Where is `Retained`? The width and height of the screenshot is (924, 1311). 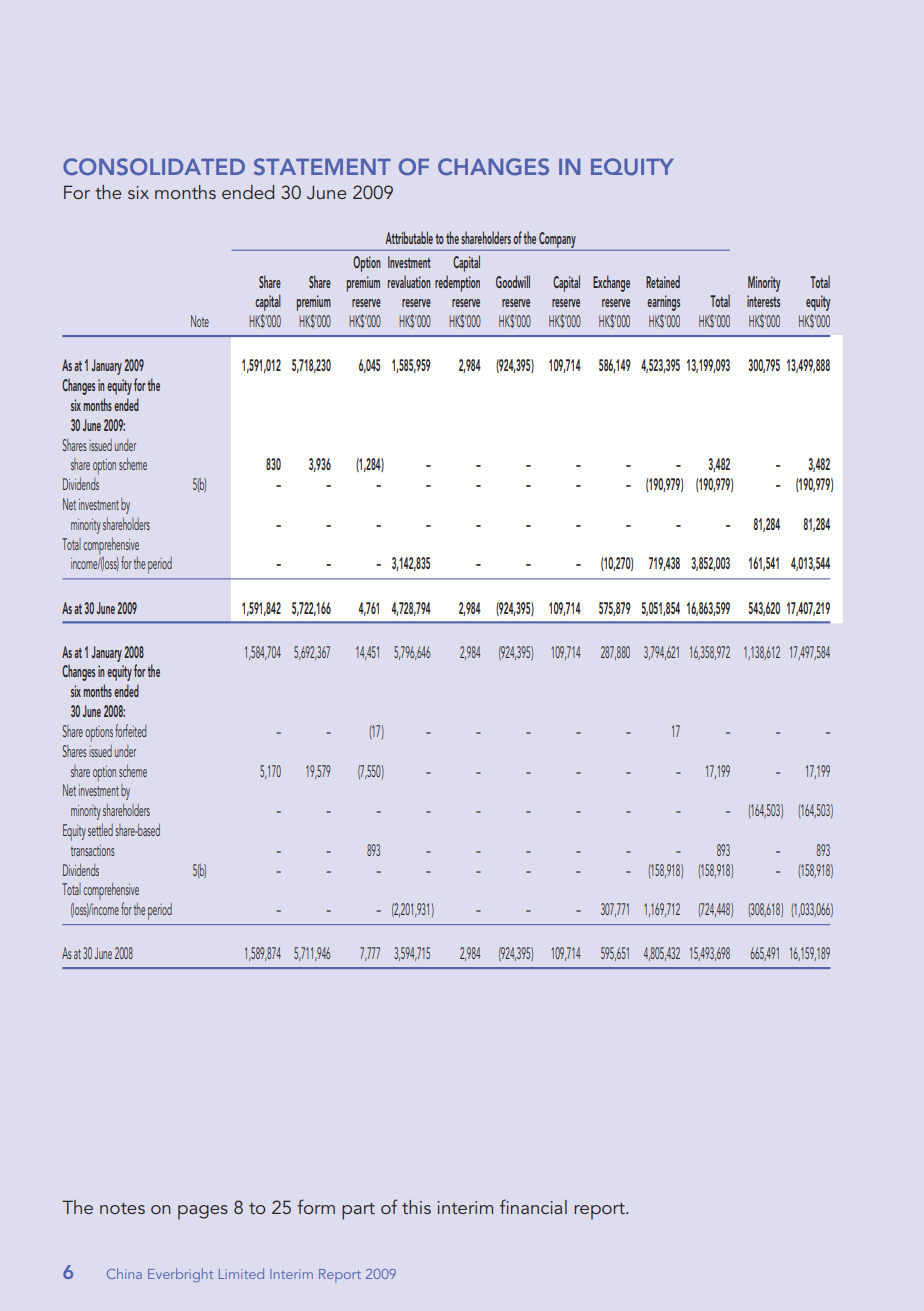 Retained is located at coordinates (663, 281).
